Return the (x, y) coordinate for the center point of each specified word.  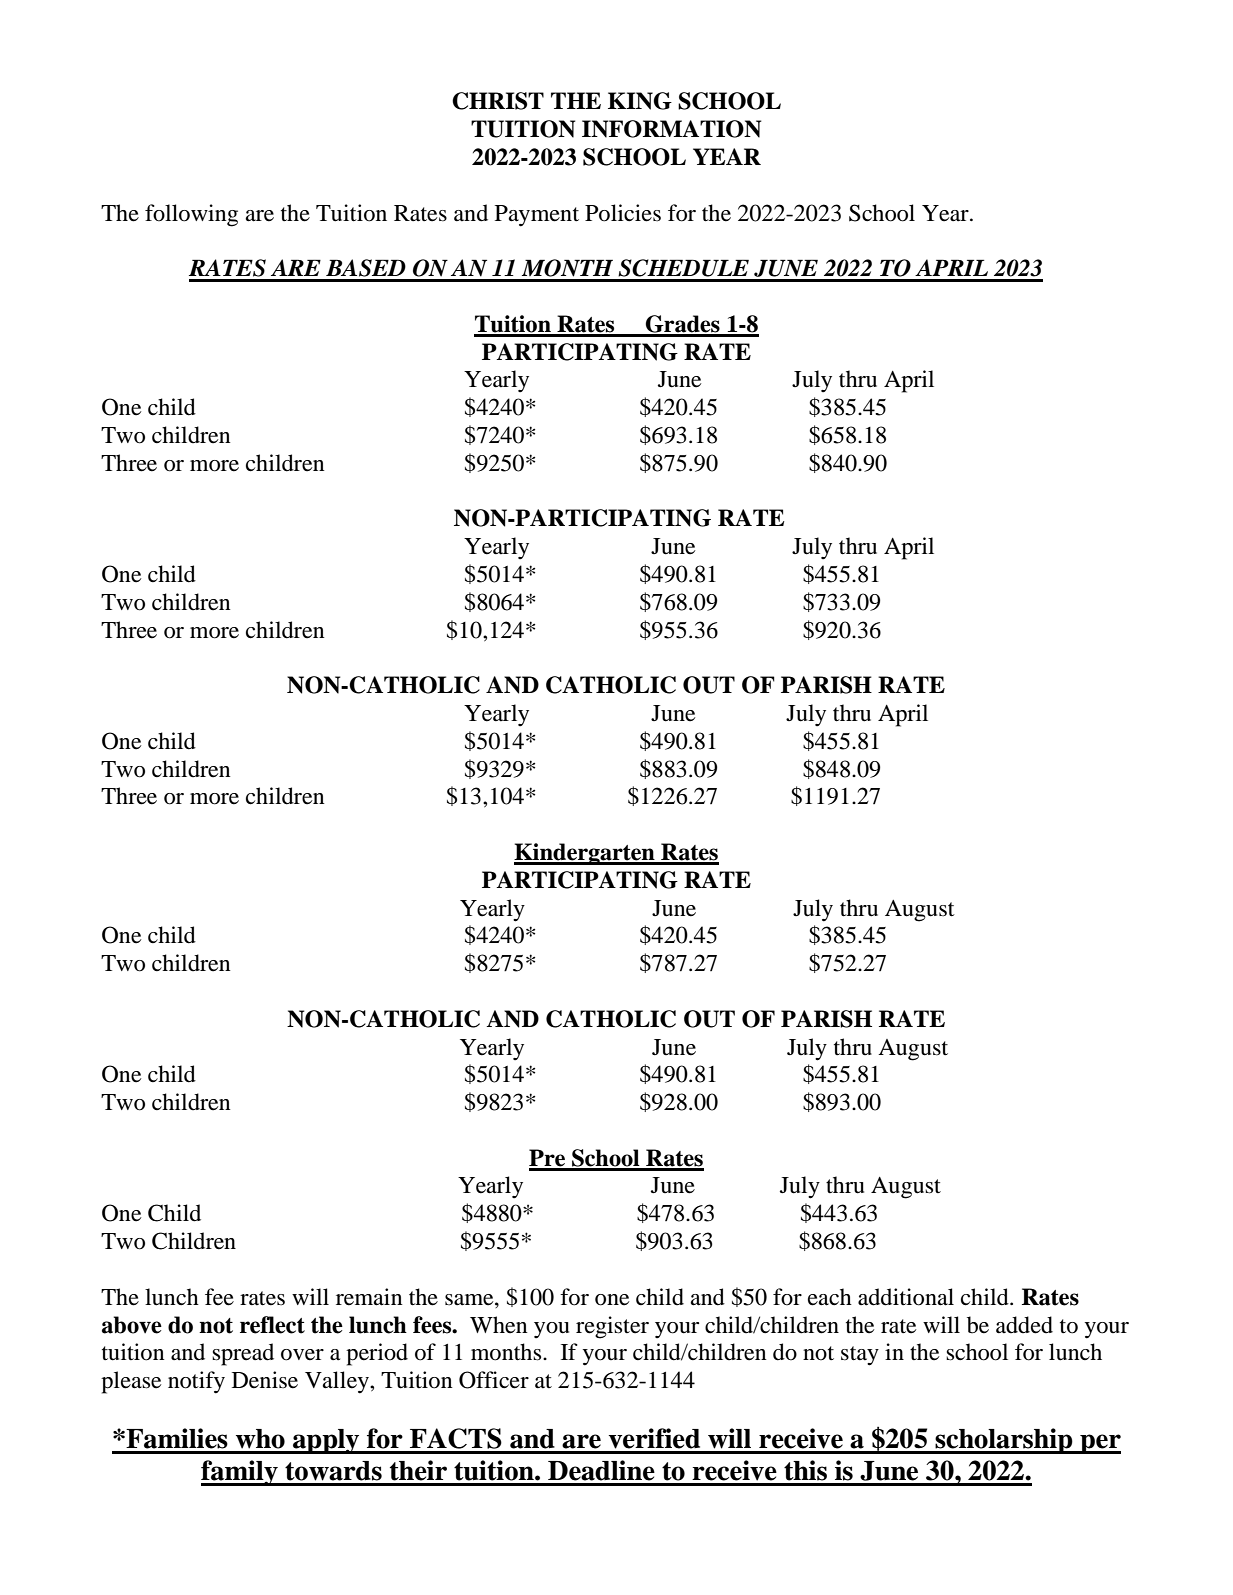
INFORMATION (672, 129)
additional (906, 1297)
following (191, 215)
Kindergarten (585, 854)
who (260, 1439)
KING (640, 101)
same (470, 1300)
